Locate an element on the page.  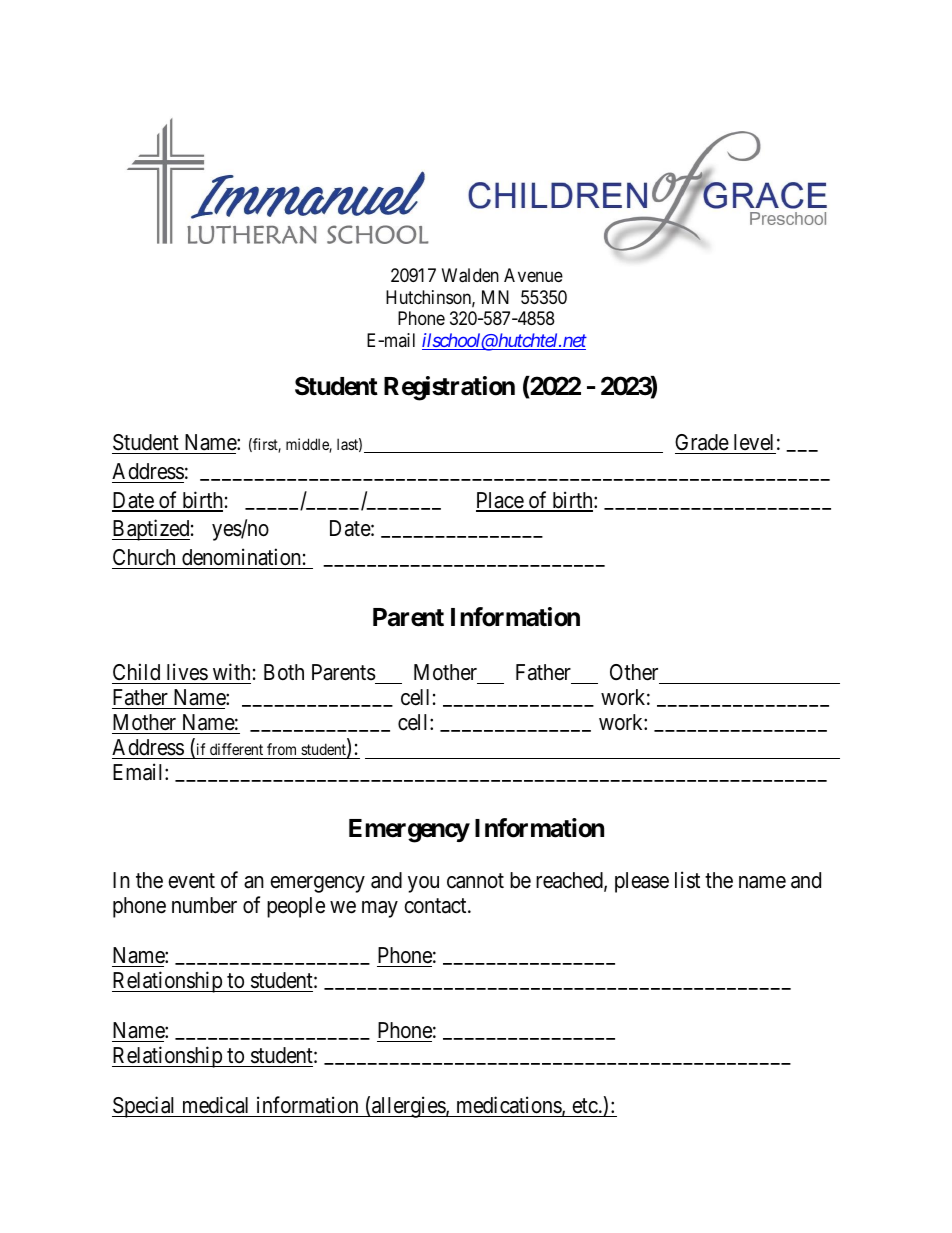
cannot is located at coordinates (475, 881).
